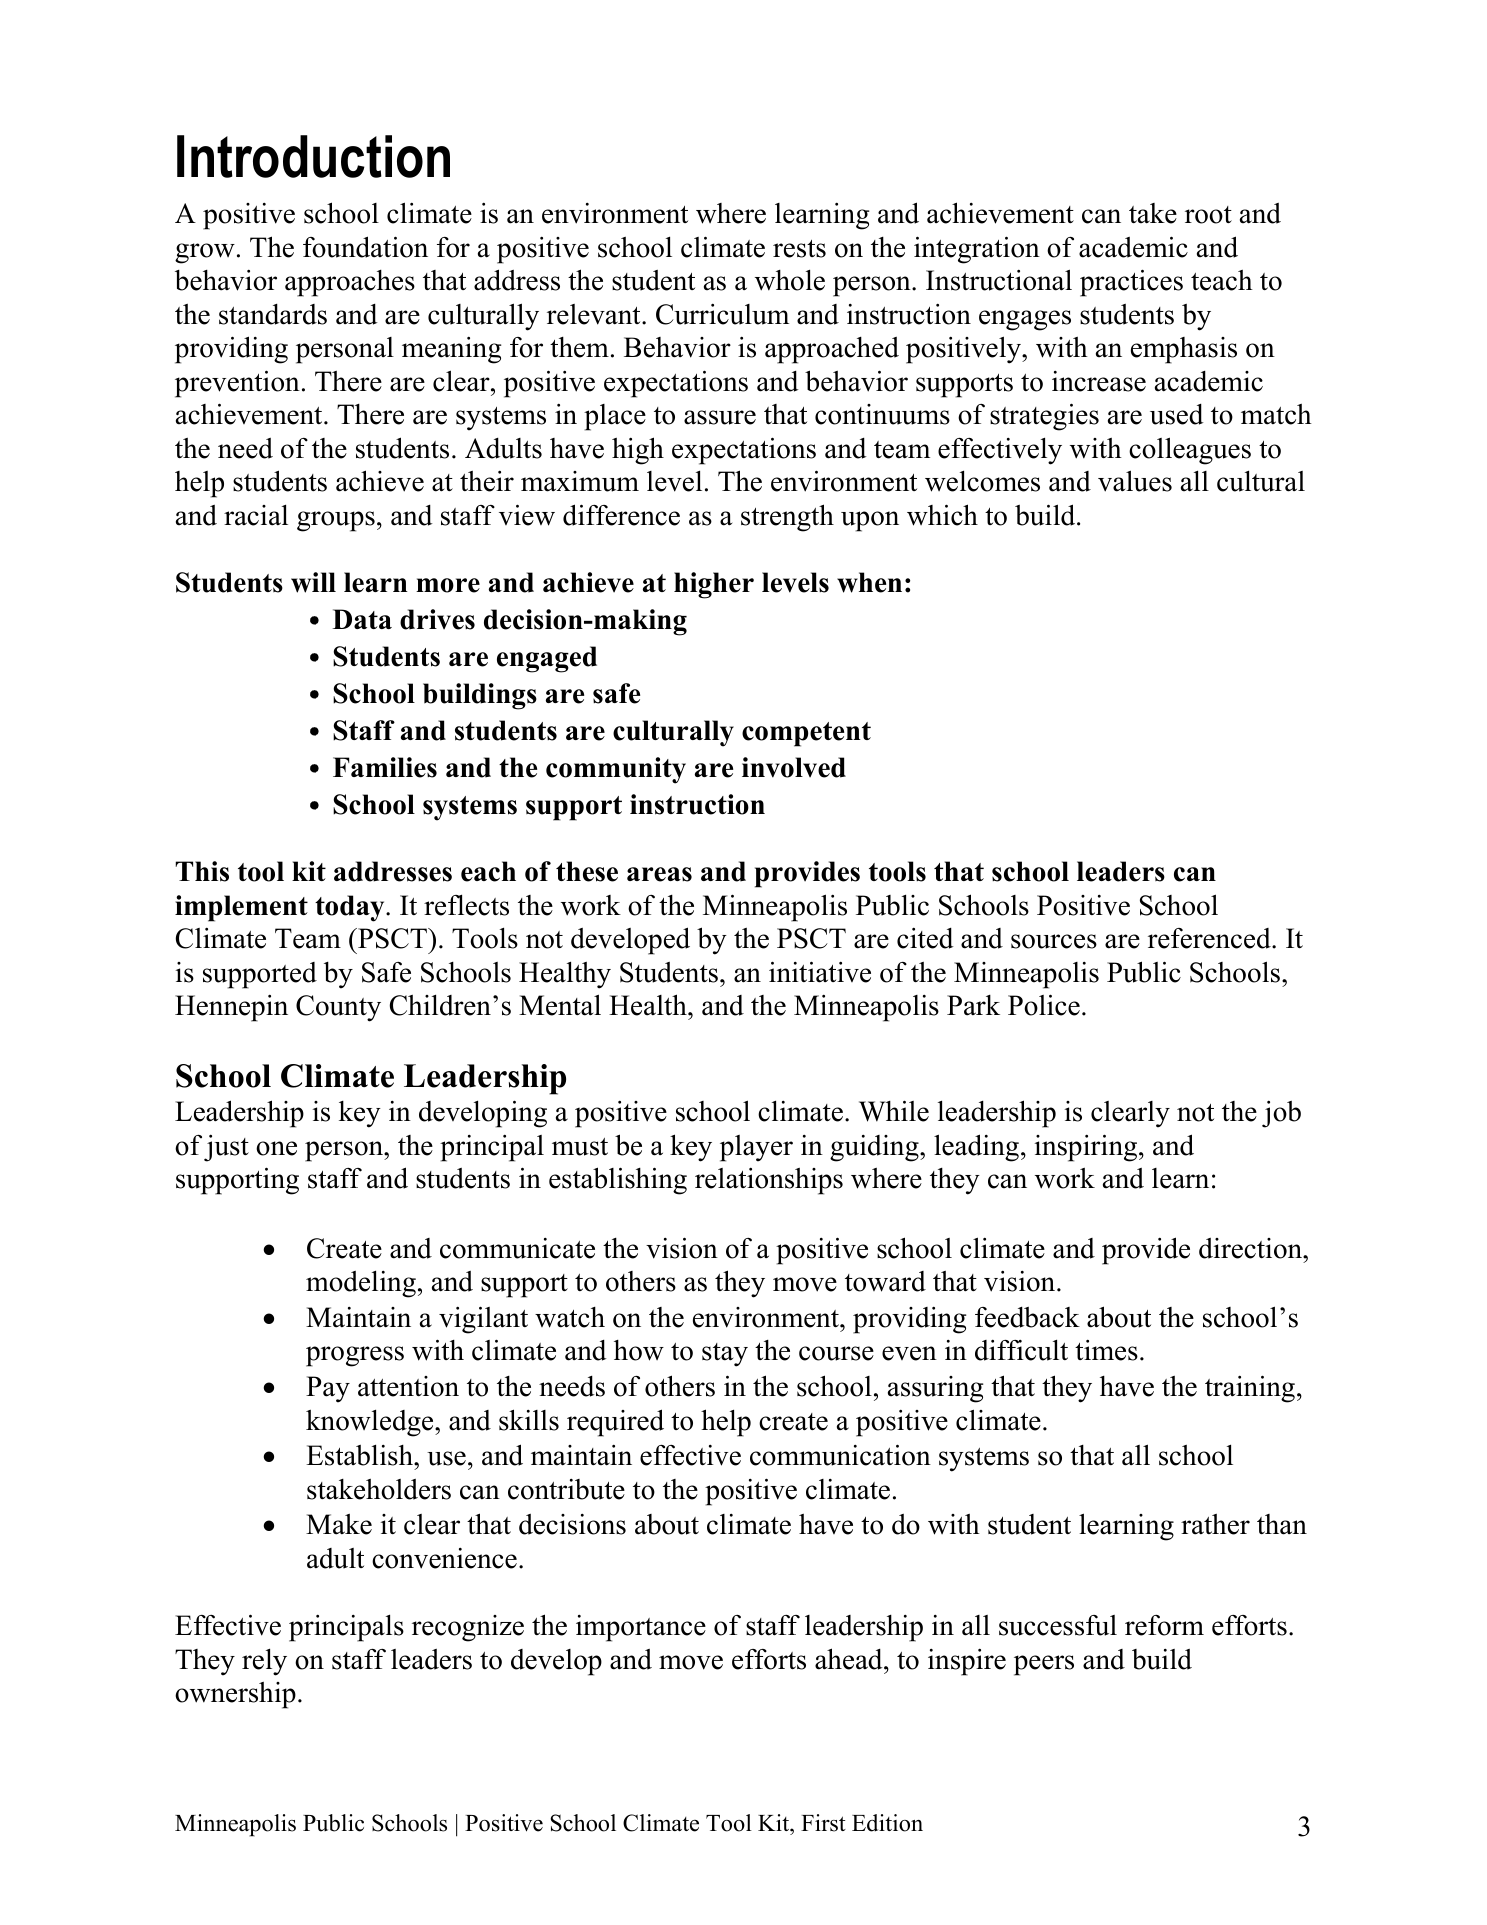 This screenshot has width=1487, height=1925. I want to click on foundation, so click(365, 247).
